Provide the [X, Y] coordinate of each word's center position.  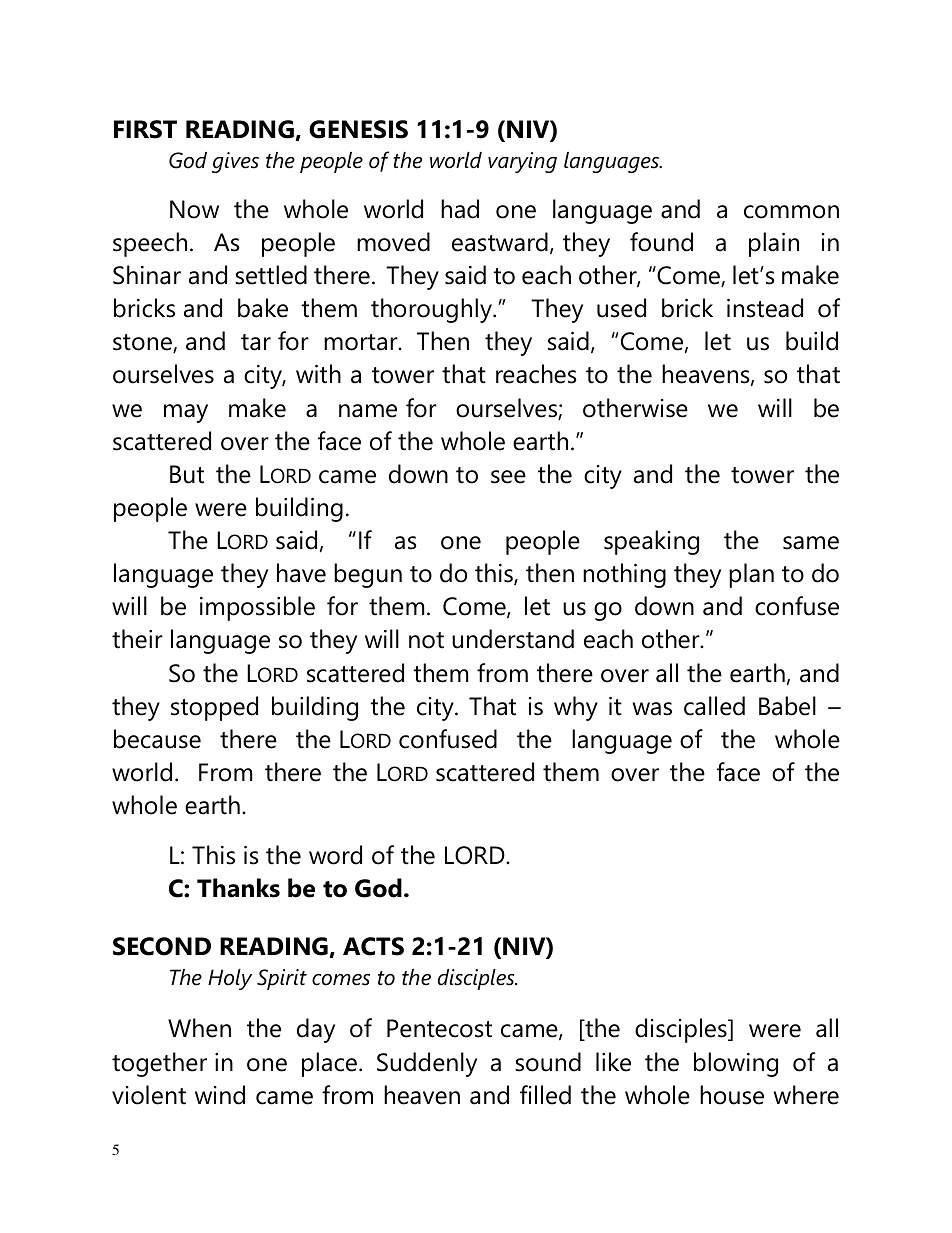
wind [220, 1095]
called [714, 706]
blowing [736, 1064]
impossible [257, 608]
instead [765, 308]
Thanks [238, 888]
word [335, 855]
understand [513, 639]
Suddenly [427, 1064]
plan [751, 575]
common [791, 212]
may [186, 413]
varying [522, 162]
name [368, 411]
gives [235, 162]
